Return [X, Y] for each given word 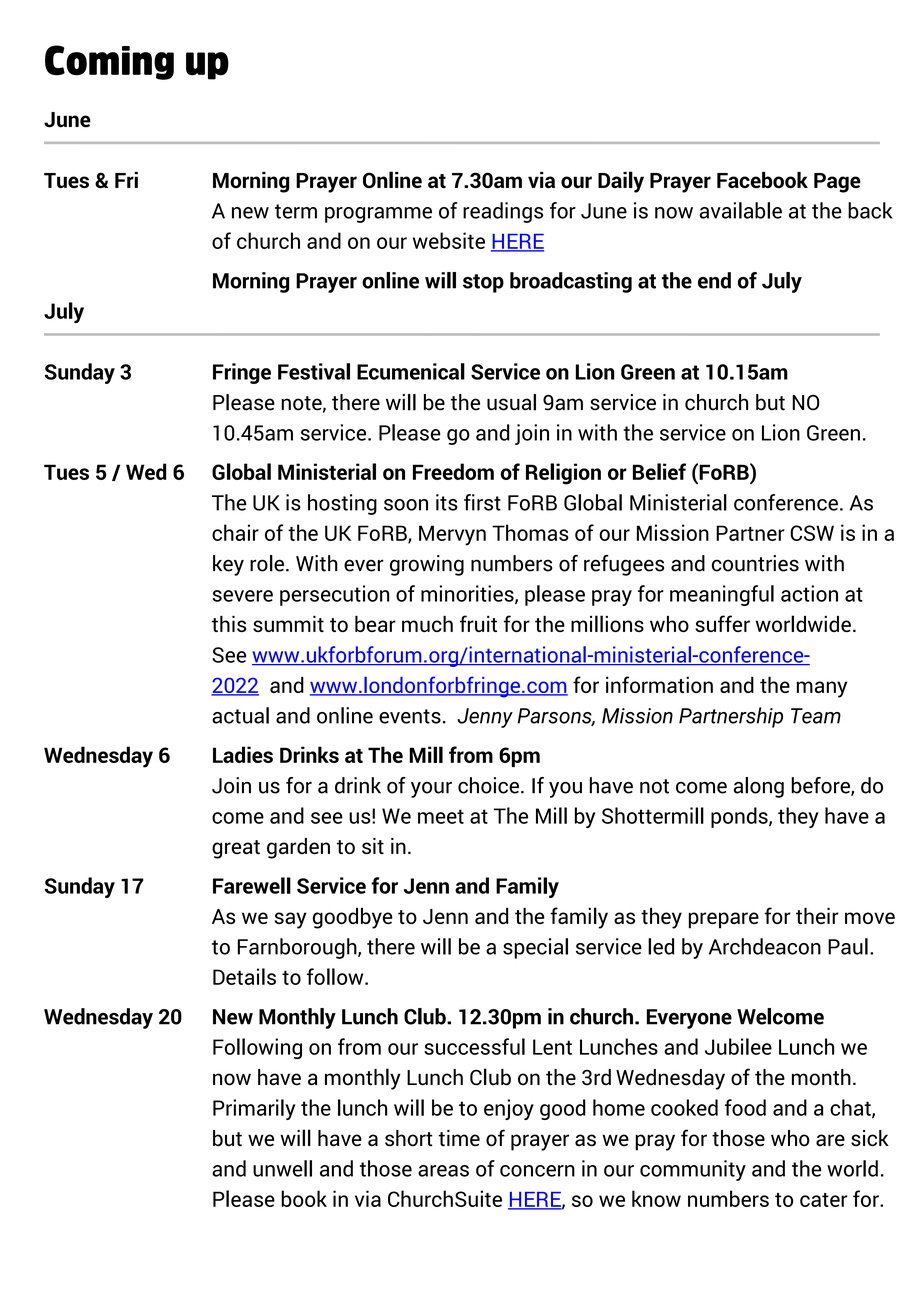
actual [240, 715]
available [740, 210]
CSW [812, 533]
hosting [342, 504]
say [291, 920]
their [817, 916]
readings [503, 212]
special [535, 948]
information [659, 684]
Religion [563, 474]
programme [378, 215]
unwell [282, 1168]
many [822, 689]
